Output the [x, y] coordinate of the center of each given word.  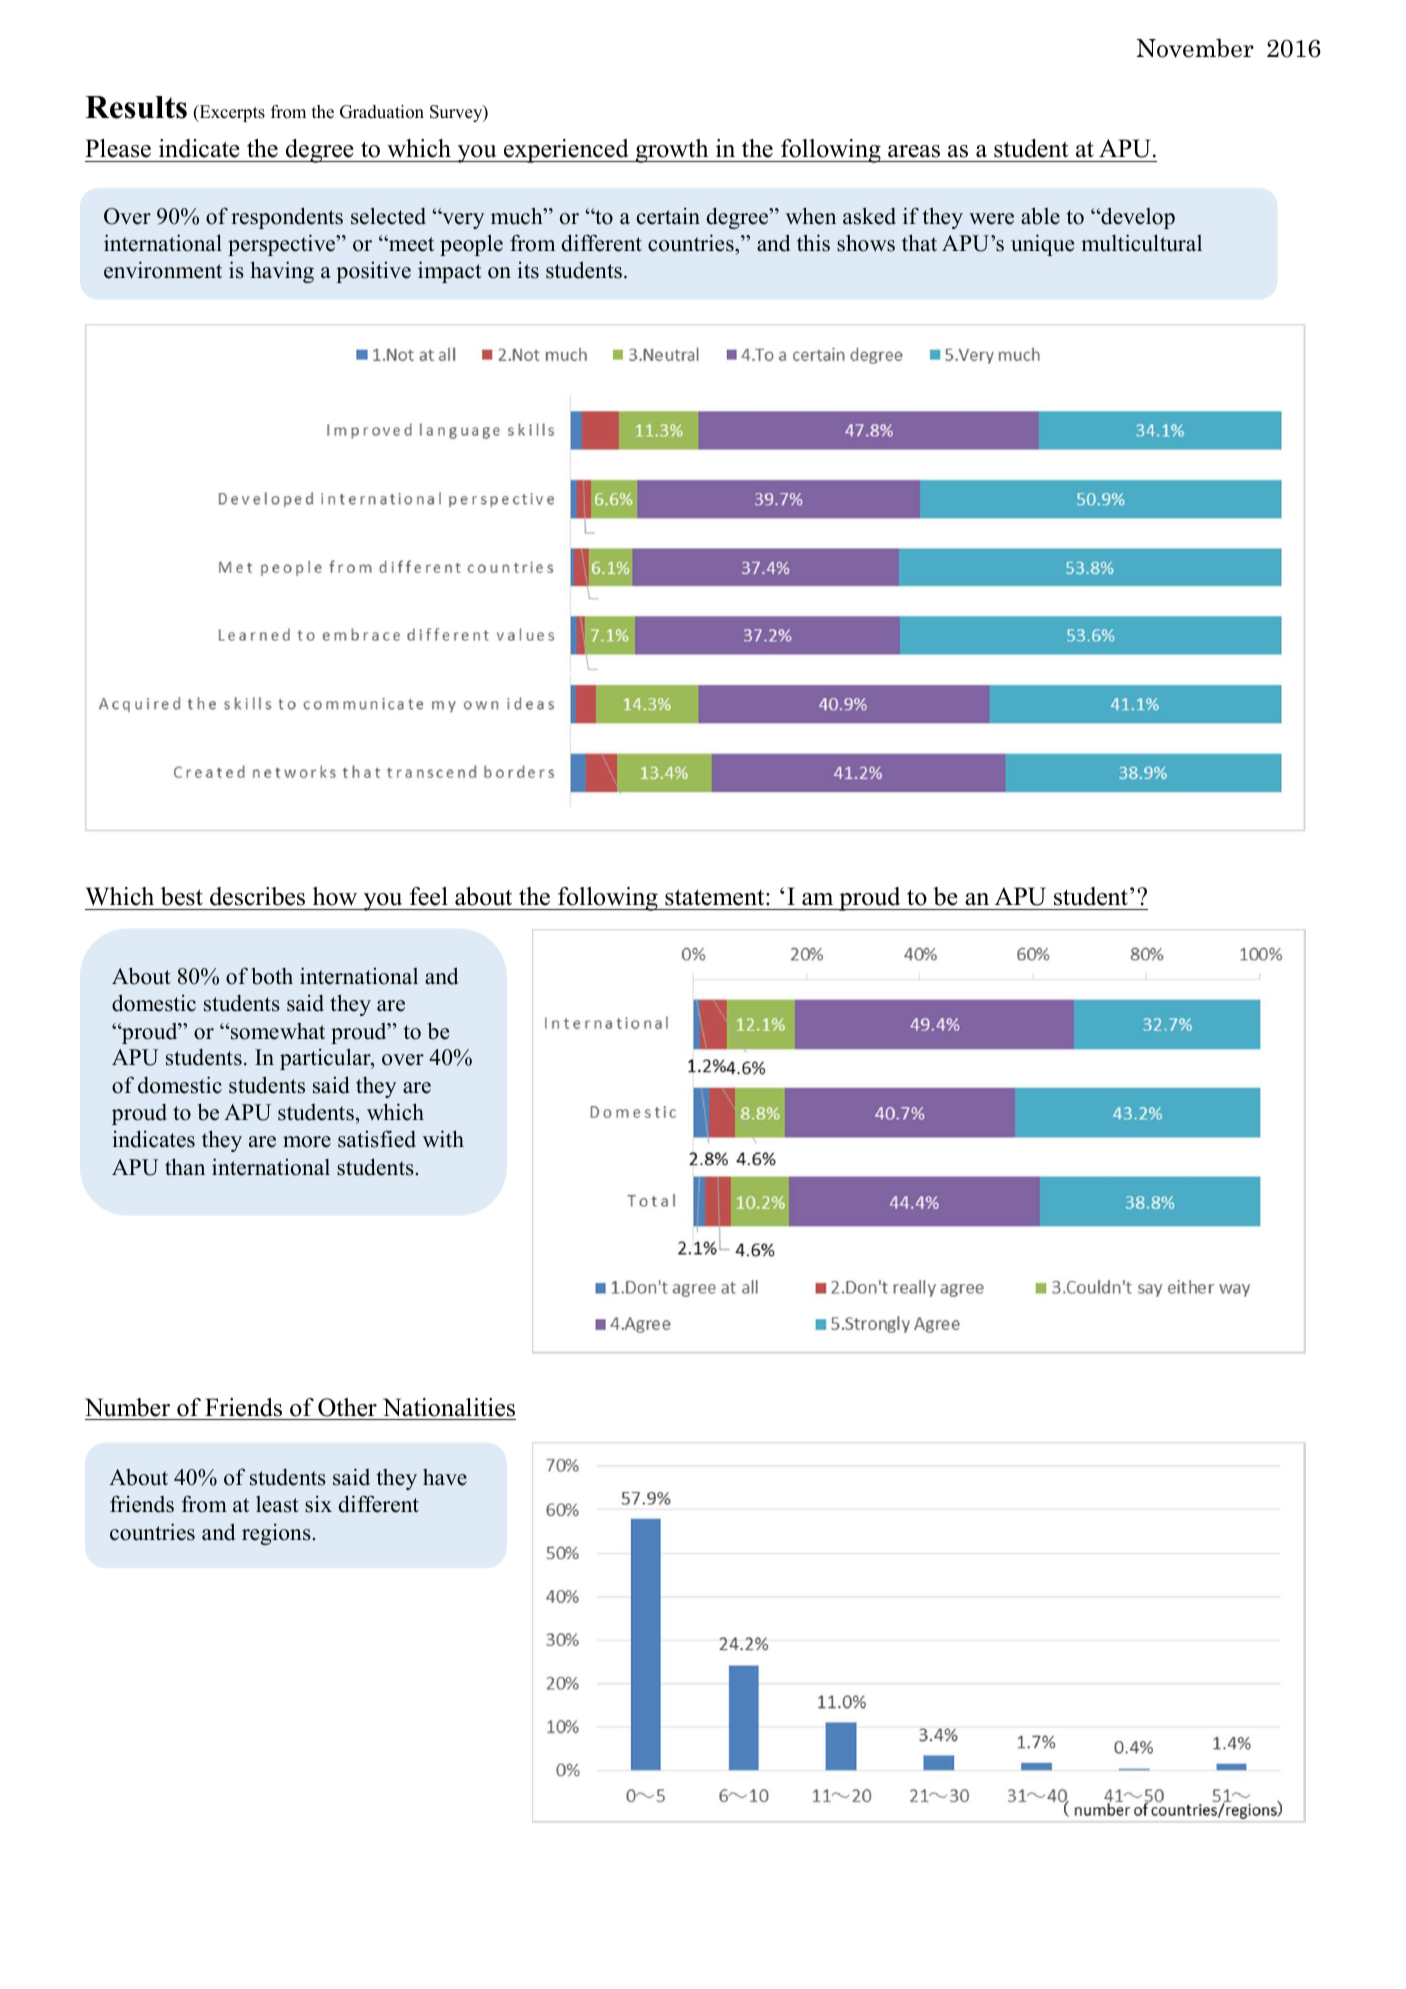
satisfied [377, 1139]
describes [257, 896]
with [443, 1138]
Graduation [382, 112]
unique [1042, 245]
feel [429, 896]
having [282, 272]
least [277, 1504]
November [1195, 48]
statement [716, 897]
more [307, 1142]
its [528, 270]
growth [672, 151]
